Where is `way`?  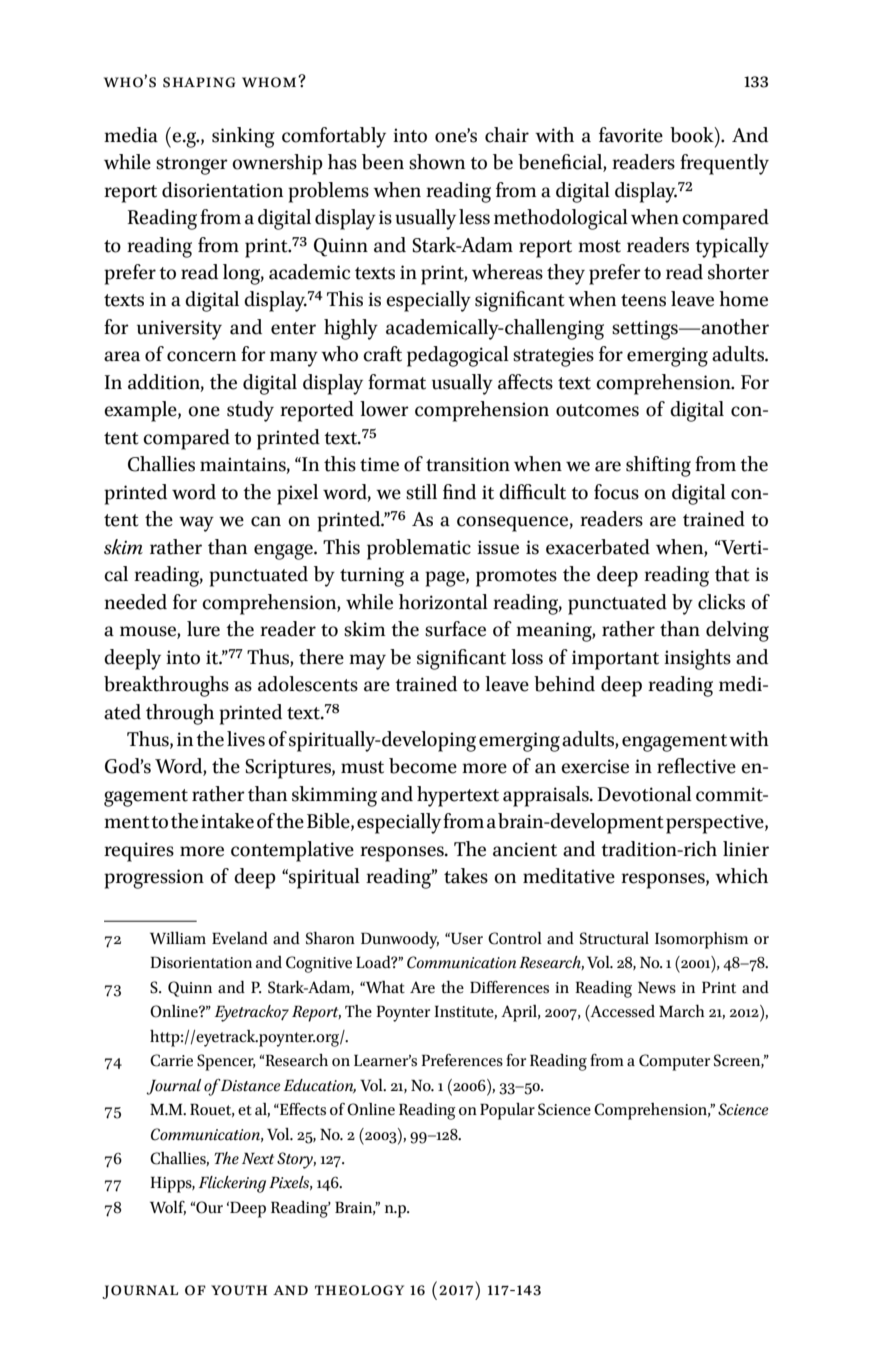 way is located at coordinates (196, 524).
